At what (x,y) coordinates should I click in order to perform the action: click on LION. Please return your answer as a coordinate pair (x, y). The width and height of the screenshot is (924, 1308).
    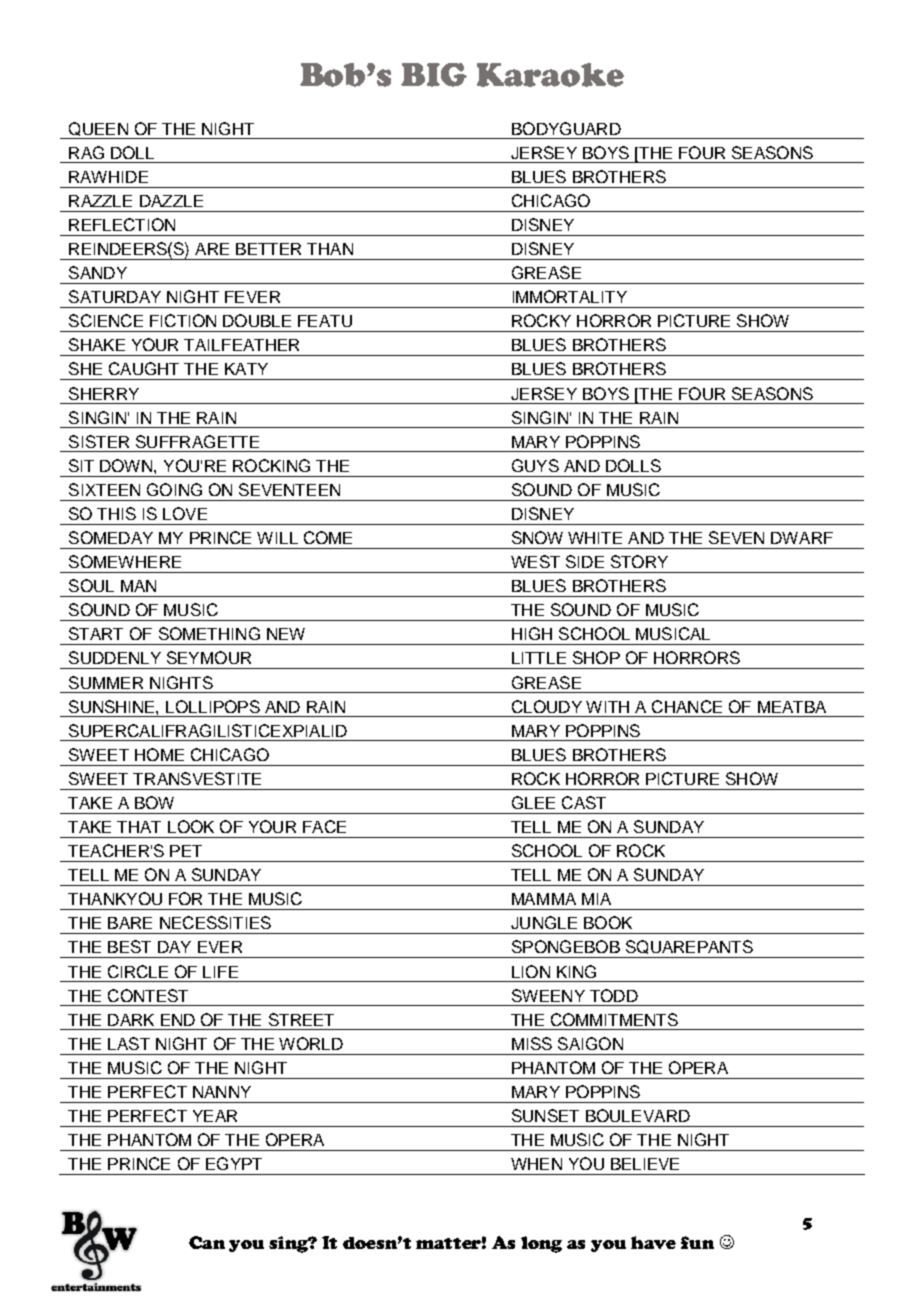
    Looking at the image, I should click on (531, 971).
